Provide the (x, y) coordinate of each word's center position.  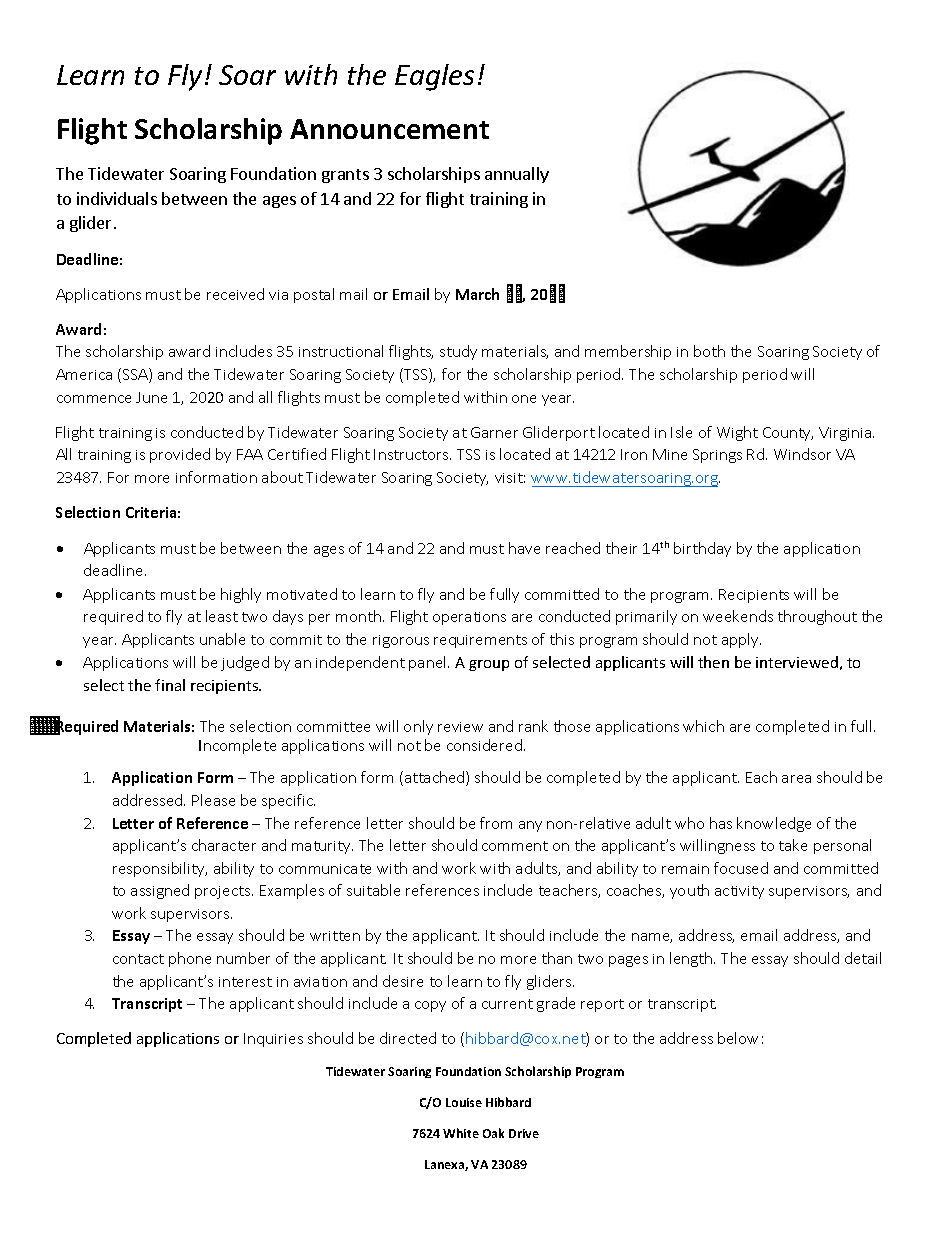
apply (741, 640)
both (709, 351)
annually (517, 175)
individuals (117, 198)
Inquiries (273, 1040)
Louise (464, 1102)
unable (222, 639)
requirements (480, 641)
